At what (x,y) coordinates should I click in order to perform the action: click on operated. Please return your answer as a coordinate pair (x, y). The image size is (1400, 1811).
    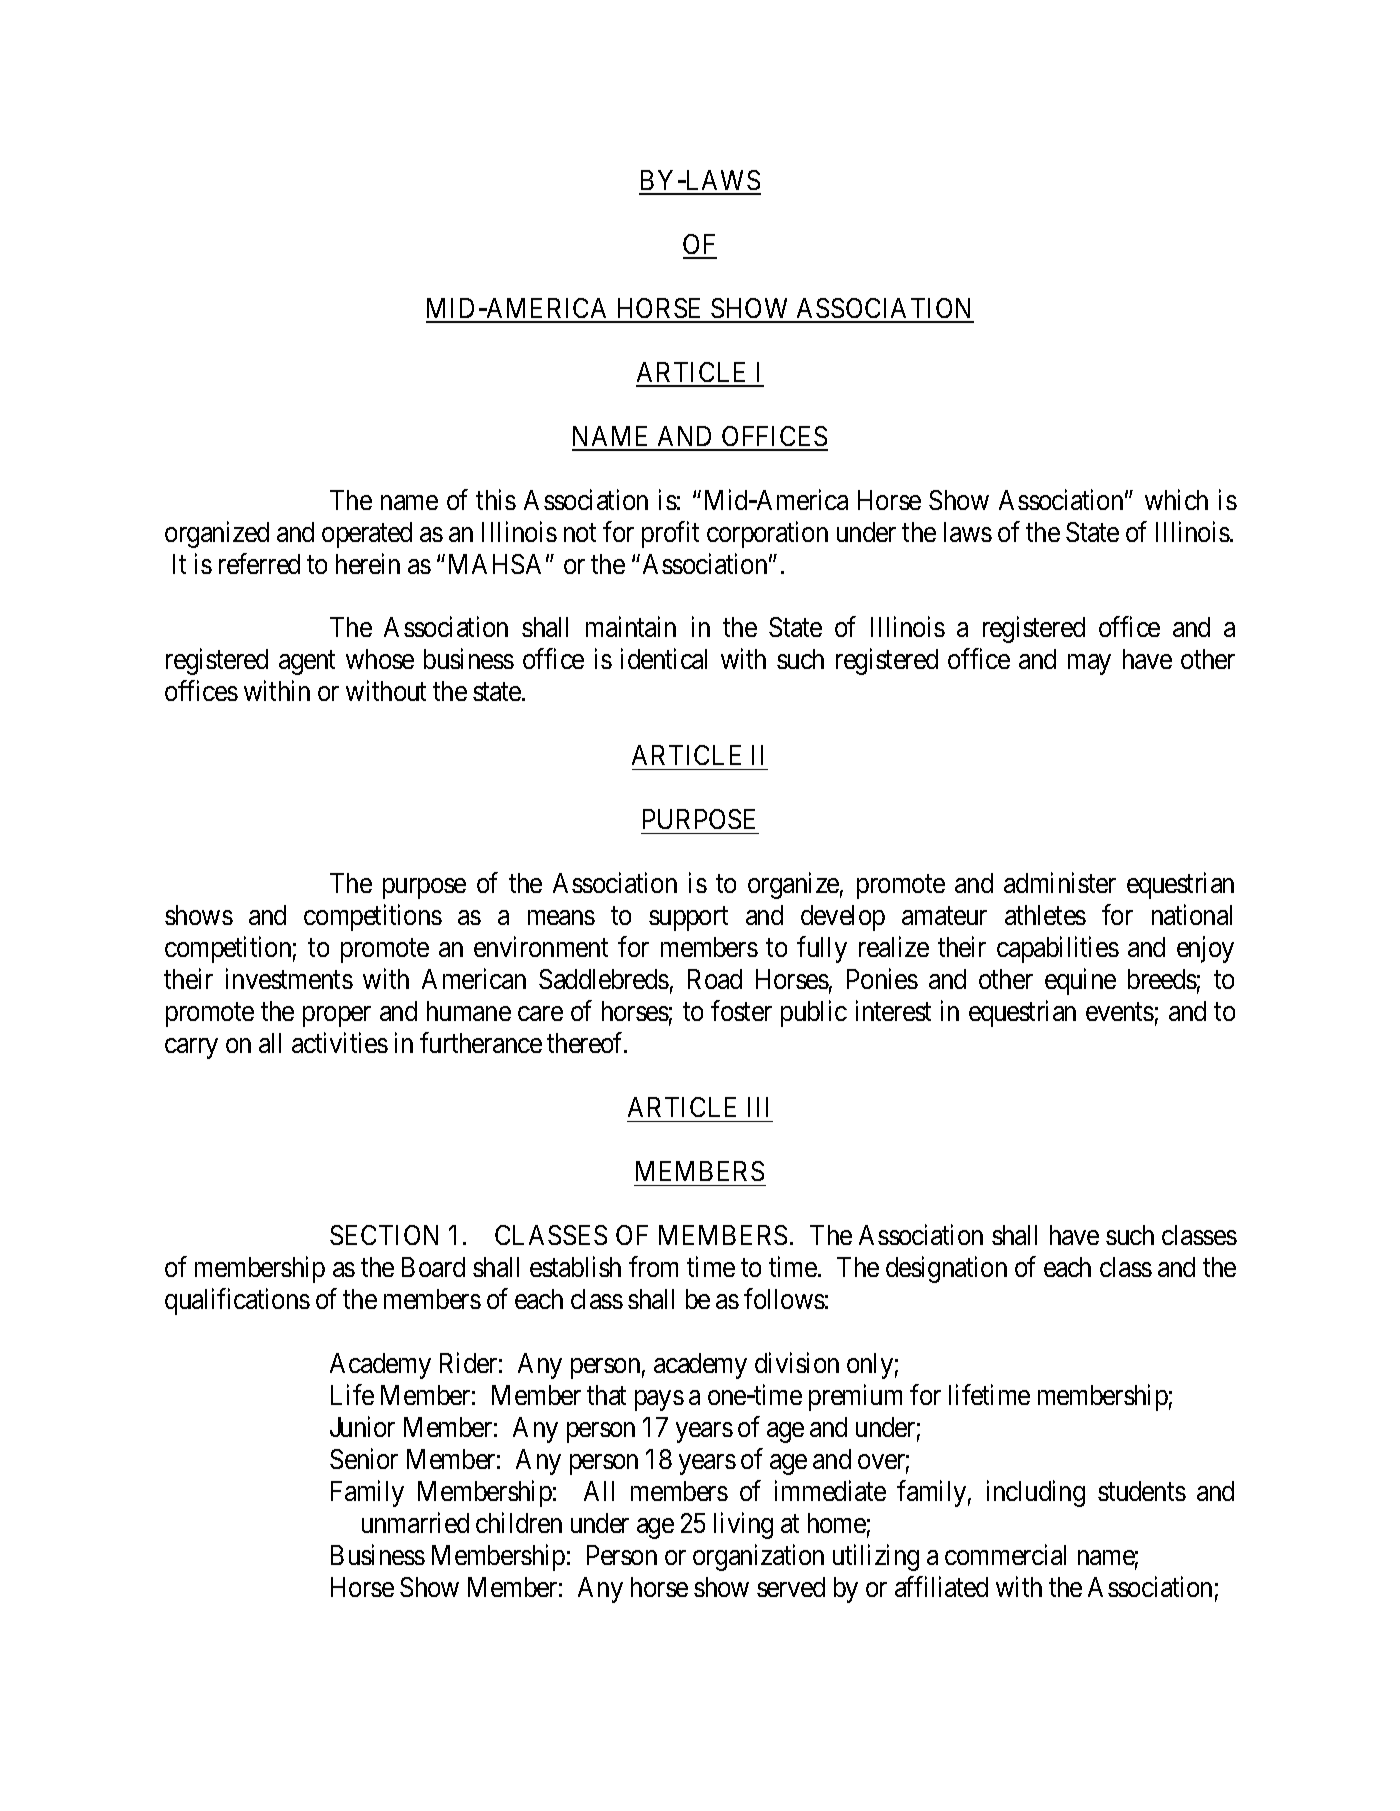
    Looking at the image, I should click on (367, 535).
